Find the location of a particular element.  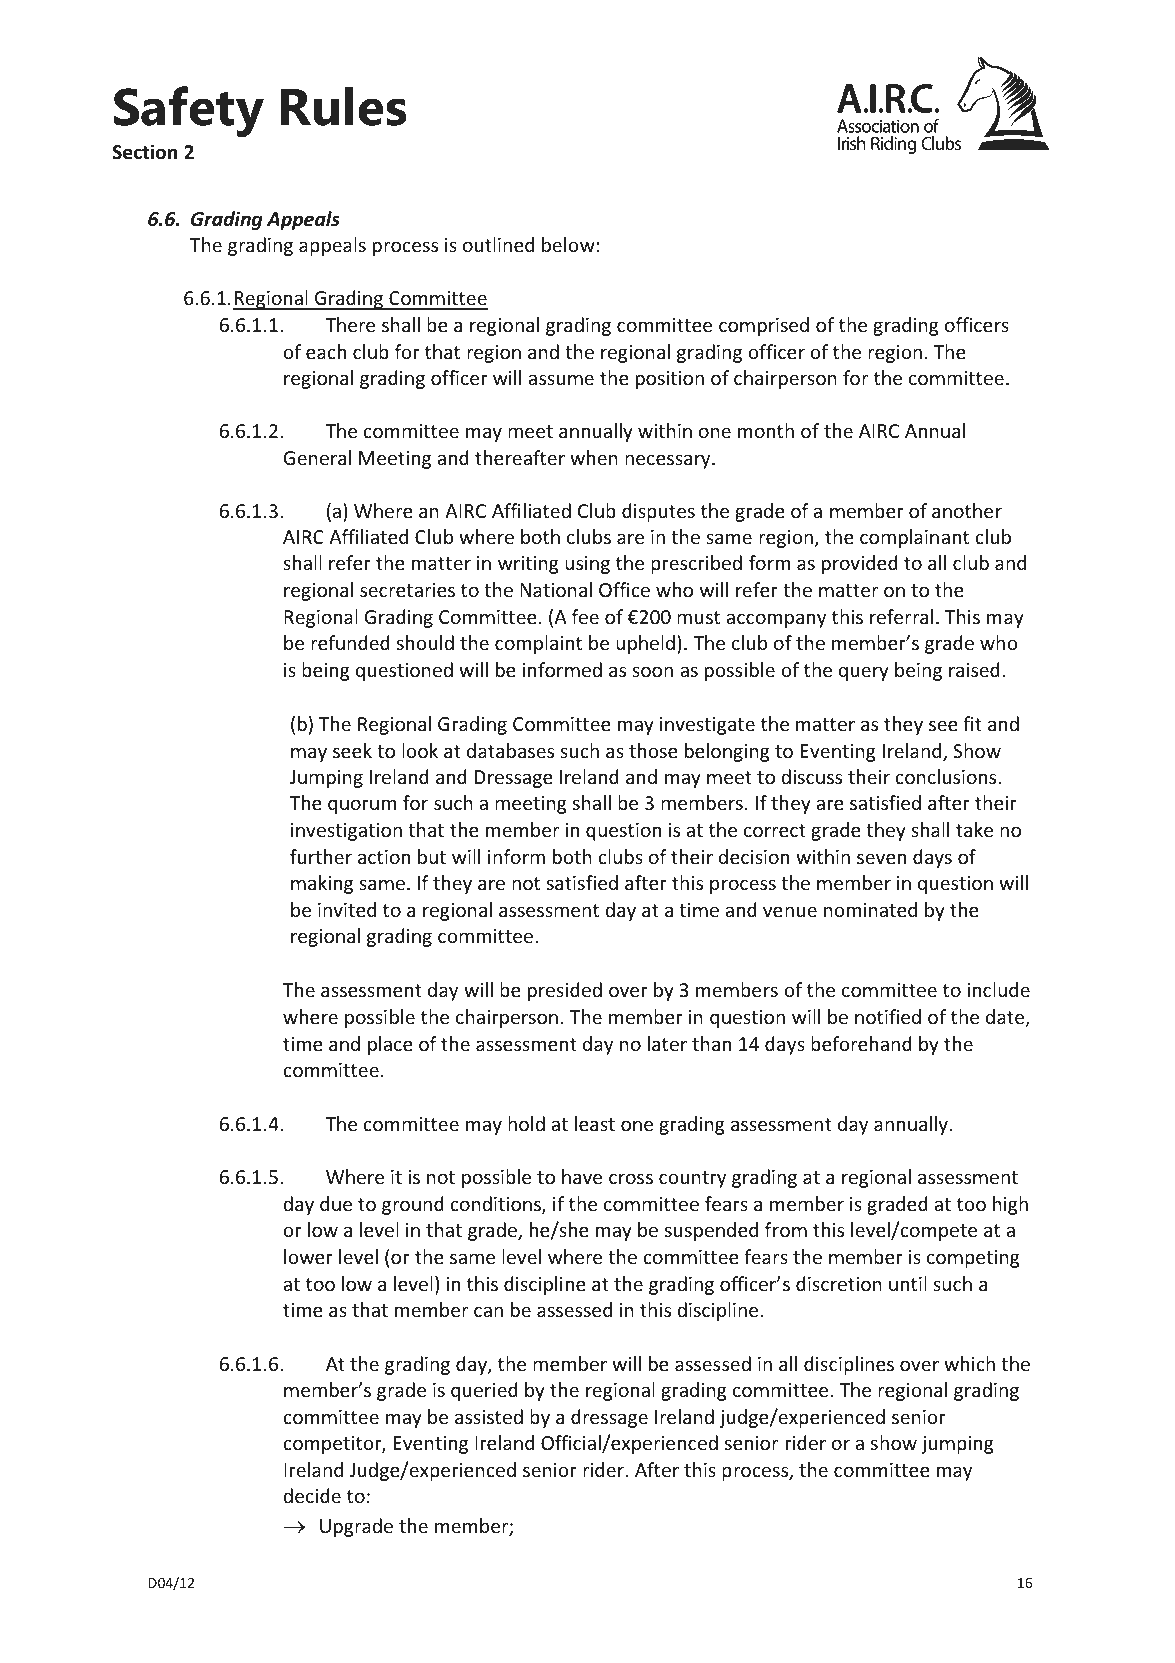

another is located at coordinates (967, 510).
